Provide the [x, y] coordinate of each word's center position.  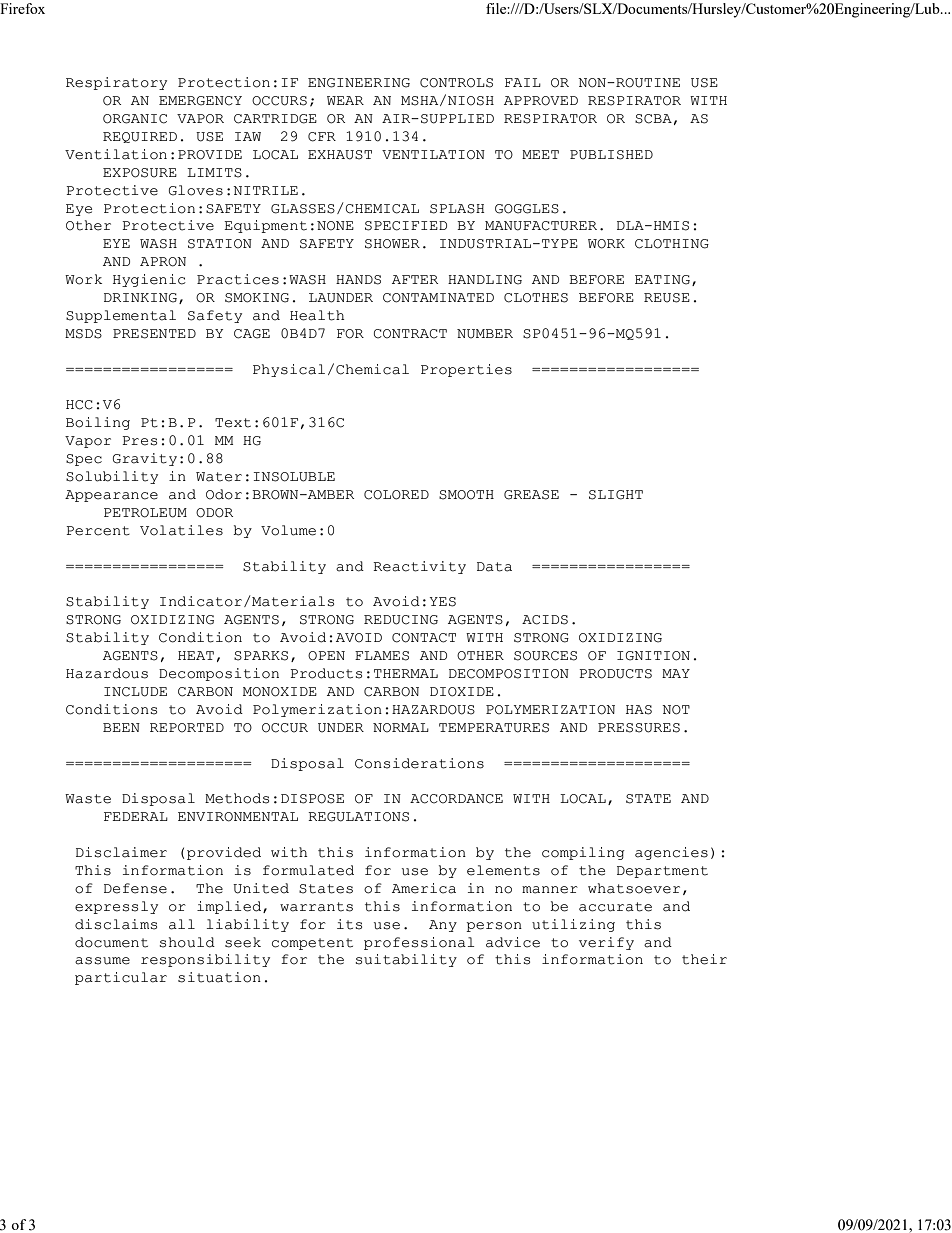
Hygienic [149, 280]
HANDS [358, 280]
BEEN [121, 727]
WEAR [345, 100]
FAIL [523, 82]
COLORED [396, 495]
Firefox [22, 8]
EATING [662, 280]
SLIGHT [616, 495]
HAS [639, 710]
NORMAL [401, 728]
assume [102, 961]
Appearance [111, 496]
